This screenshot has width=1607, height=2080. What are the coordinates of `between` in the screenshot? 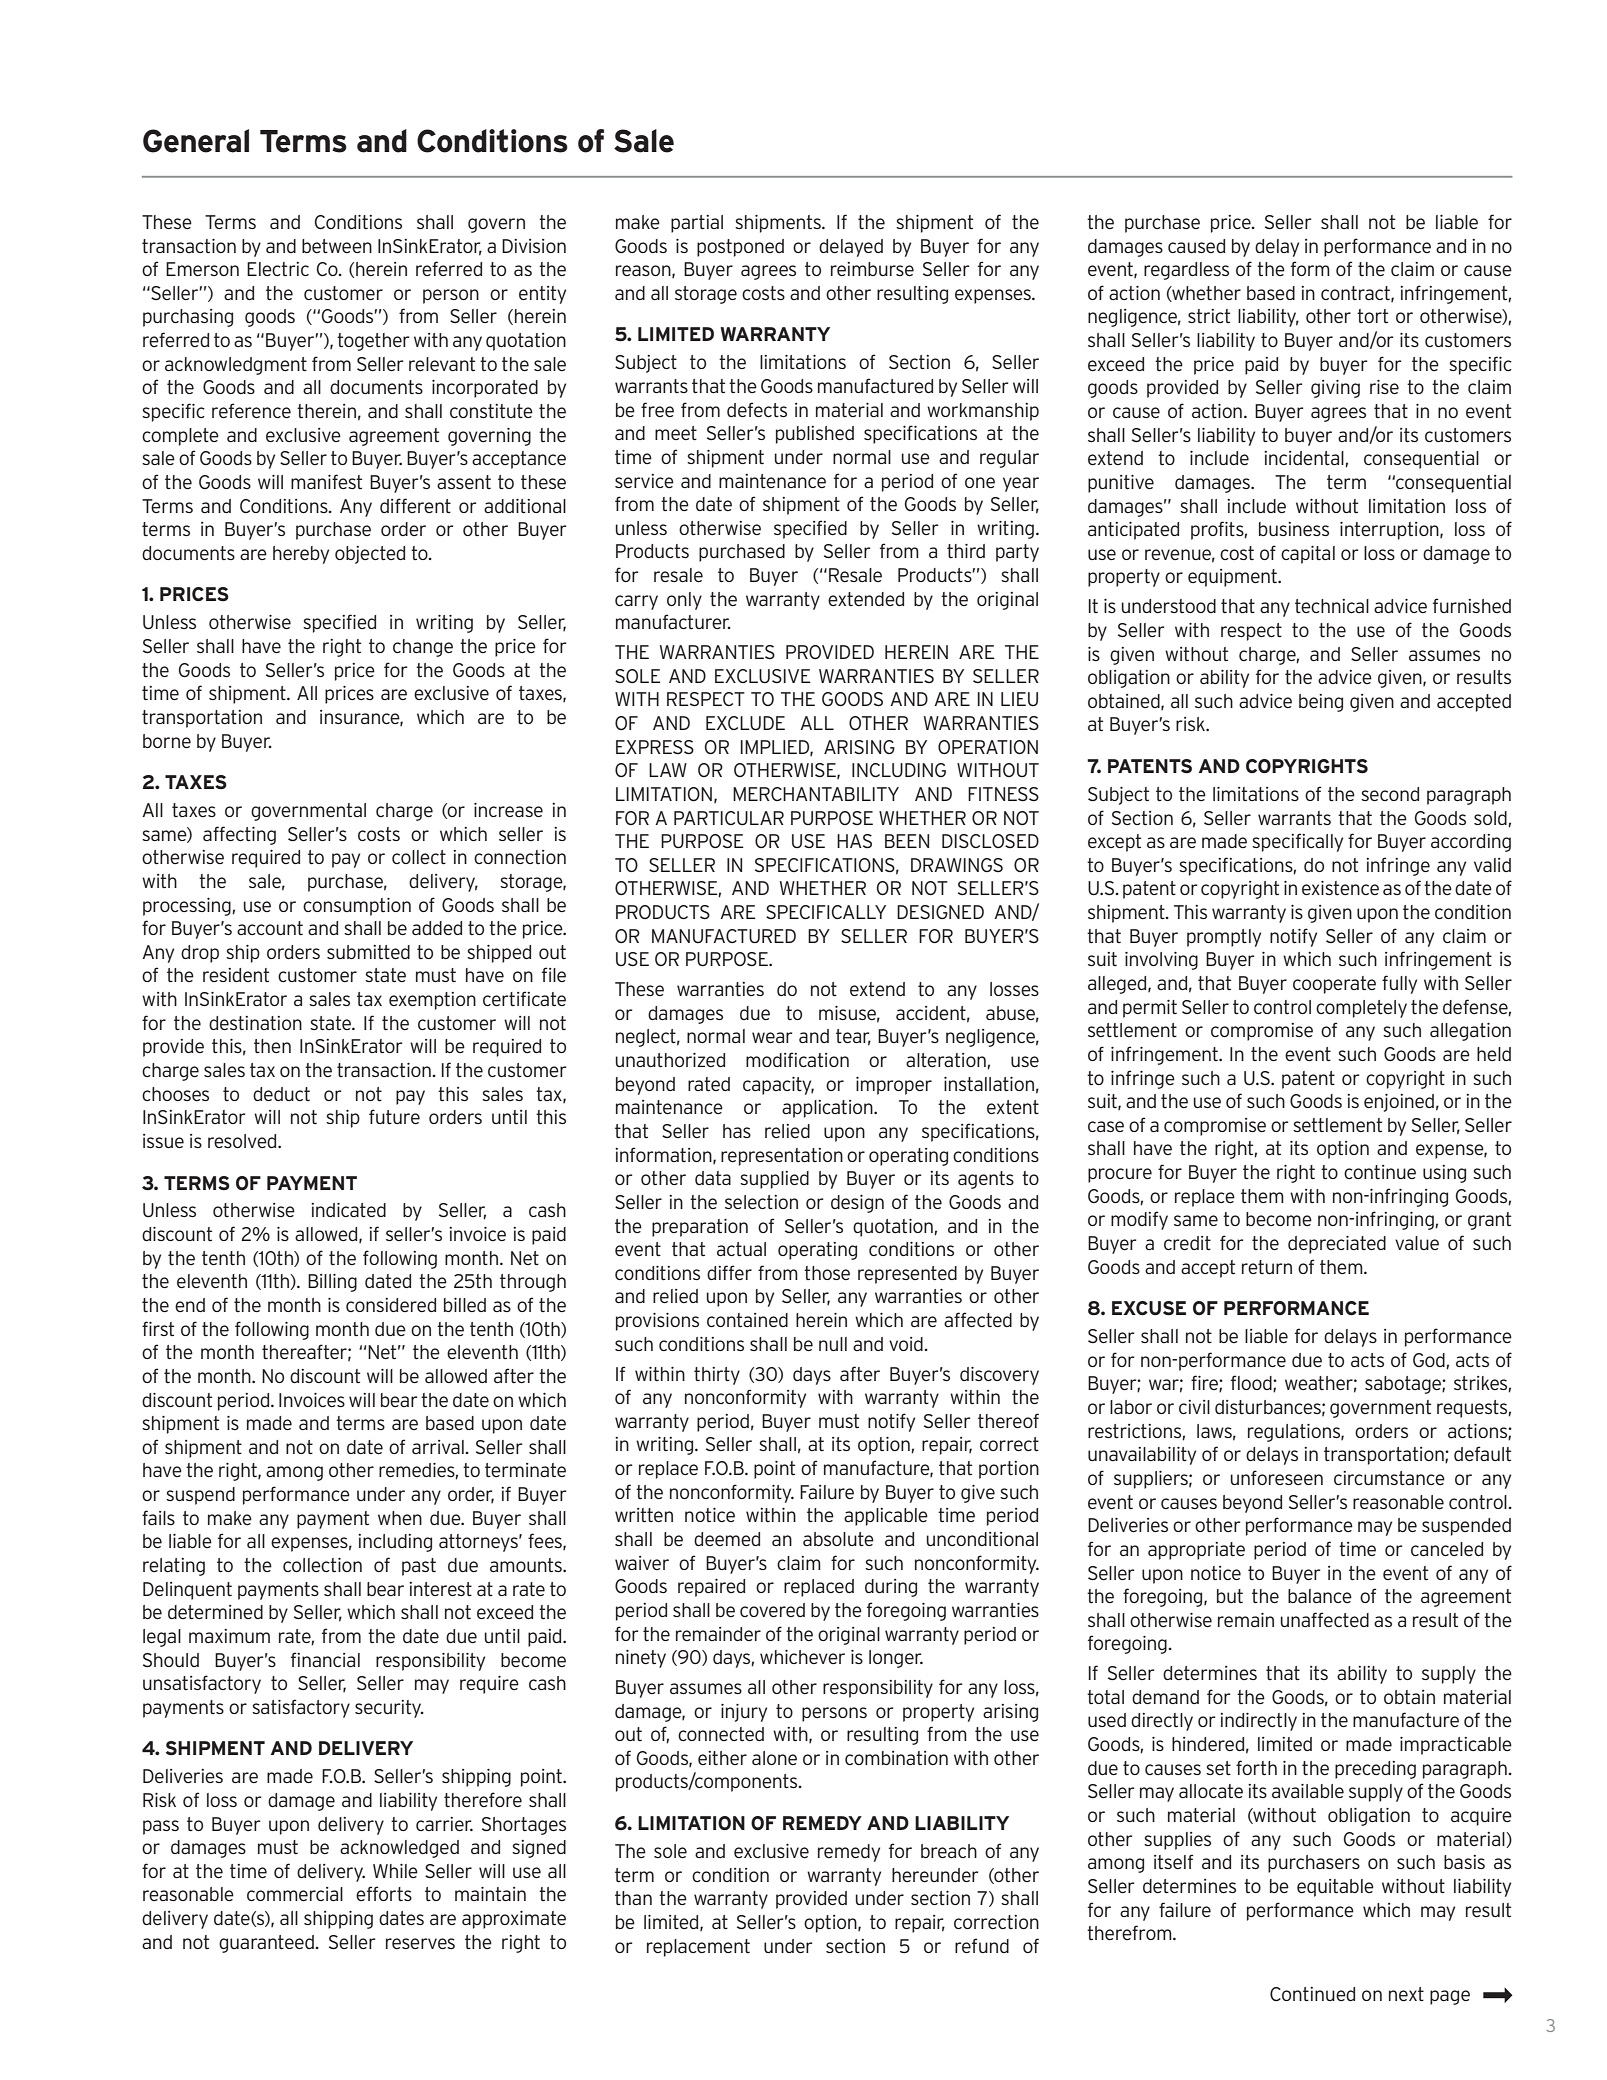 It's located at (337, 246).
